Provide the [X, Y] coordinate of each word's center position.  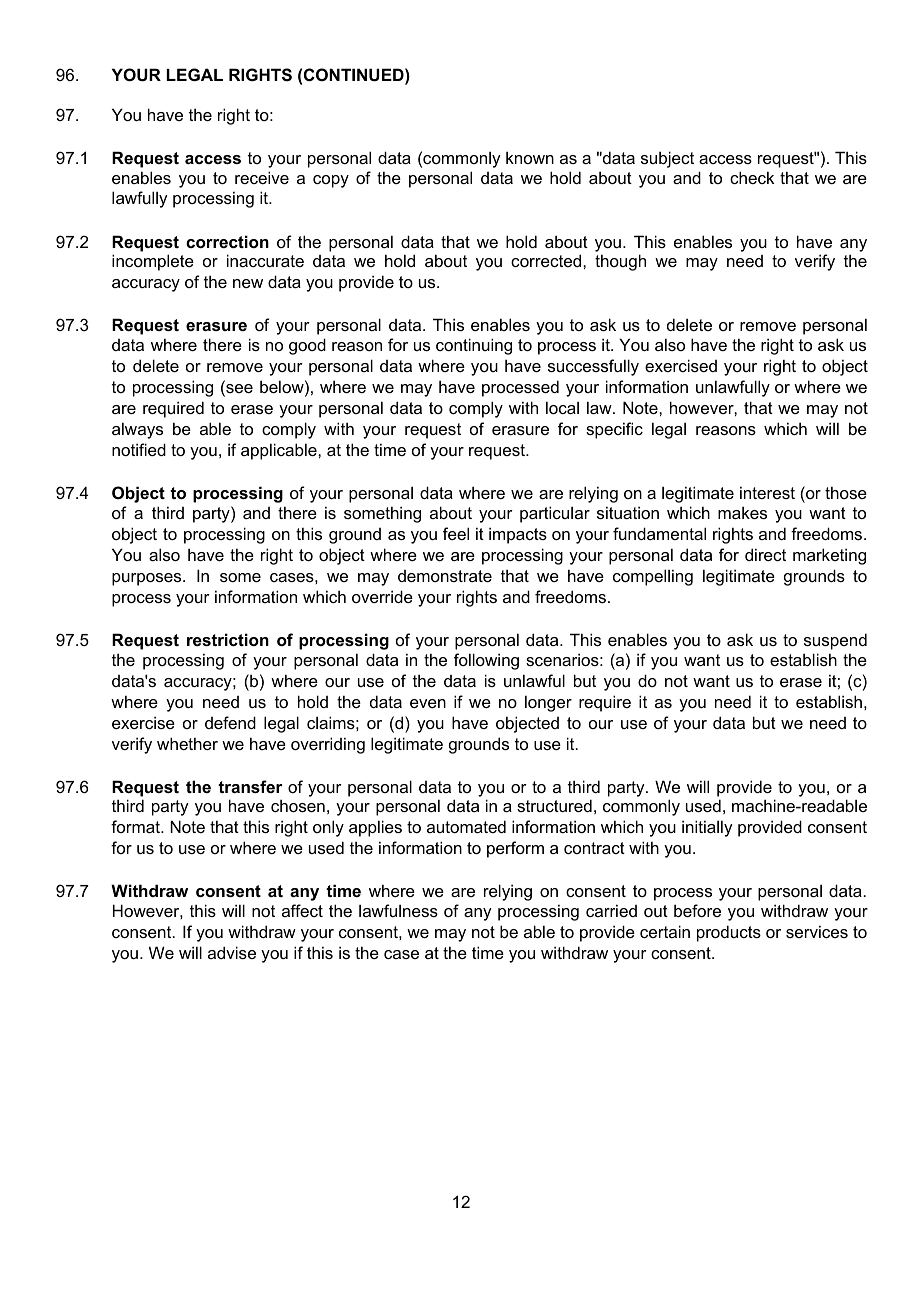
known [530, 157]
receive [262, 177]
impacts [518, 535]
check [752, 177]
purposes [148, 579]
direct [765, 554]
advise [232, 952]
